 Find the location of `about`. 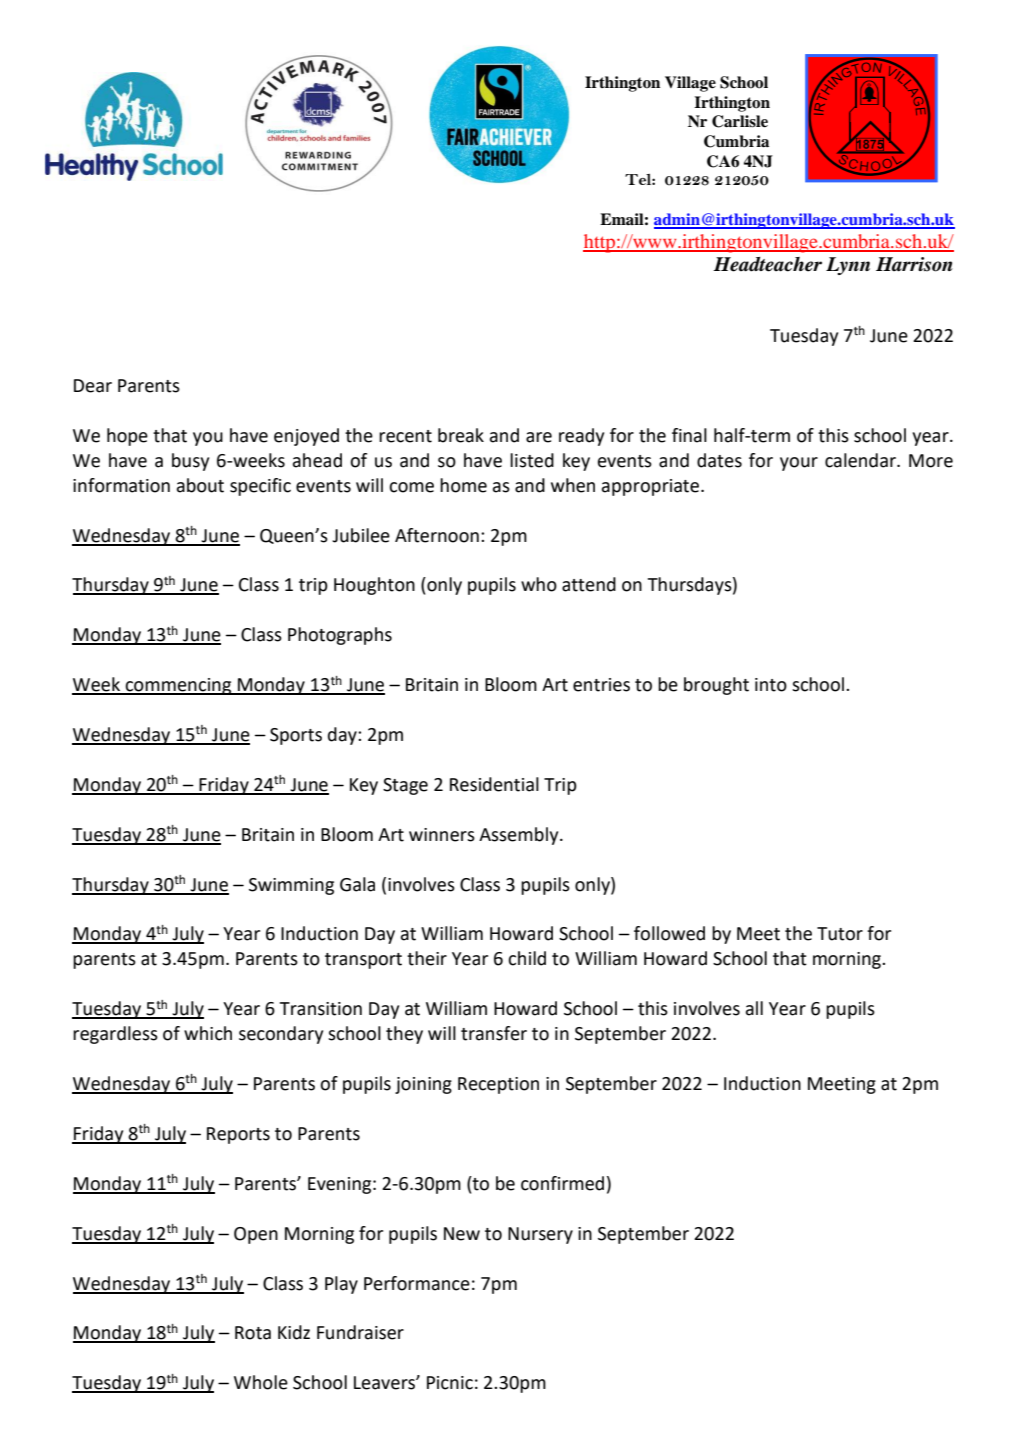

about is located at coordinates (200, 485).
